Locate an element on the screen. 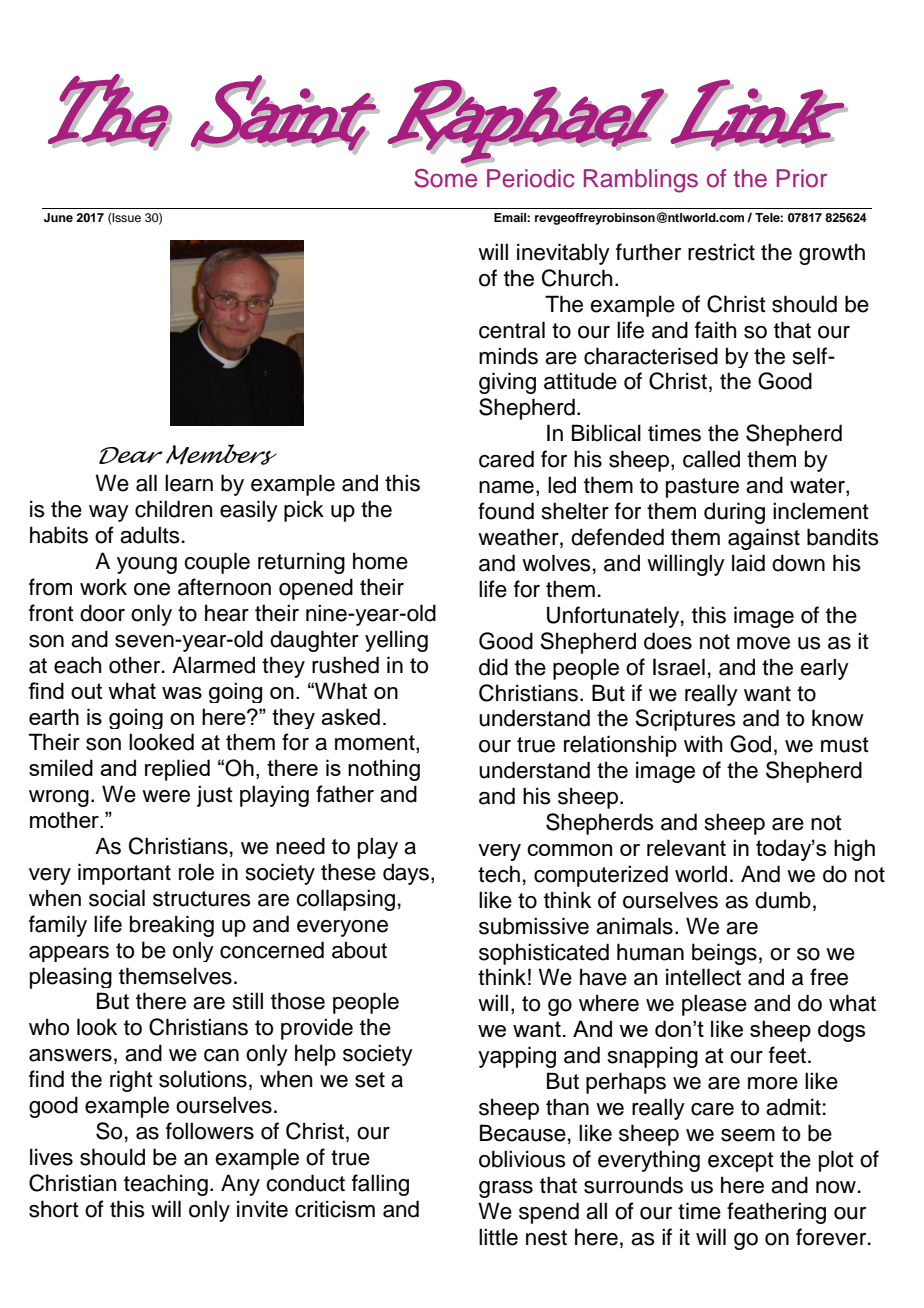 The image size is (924, 1308). learn is located at coordinates (189, 483).
